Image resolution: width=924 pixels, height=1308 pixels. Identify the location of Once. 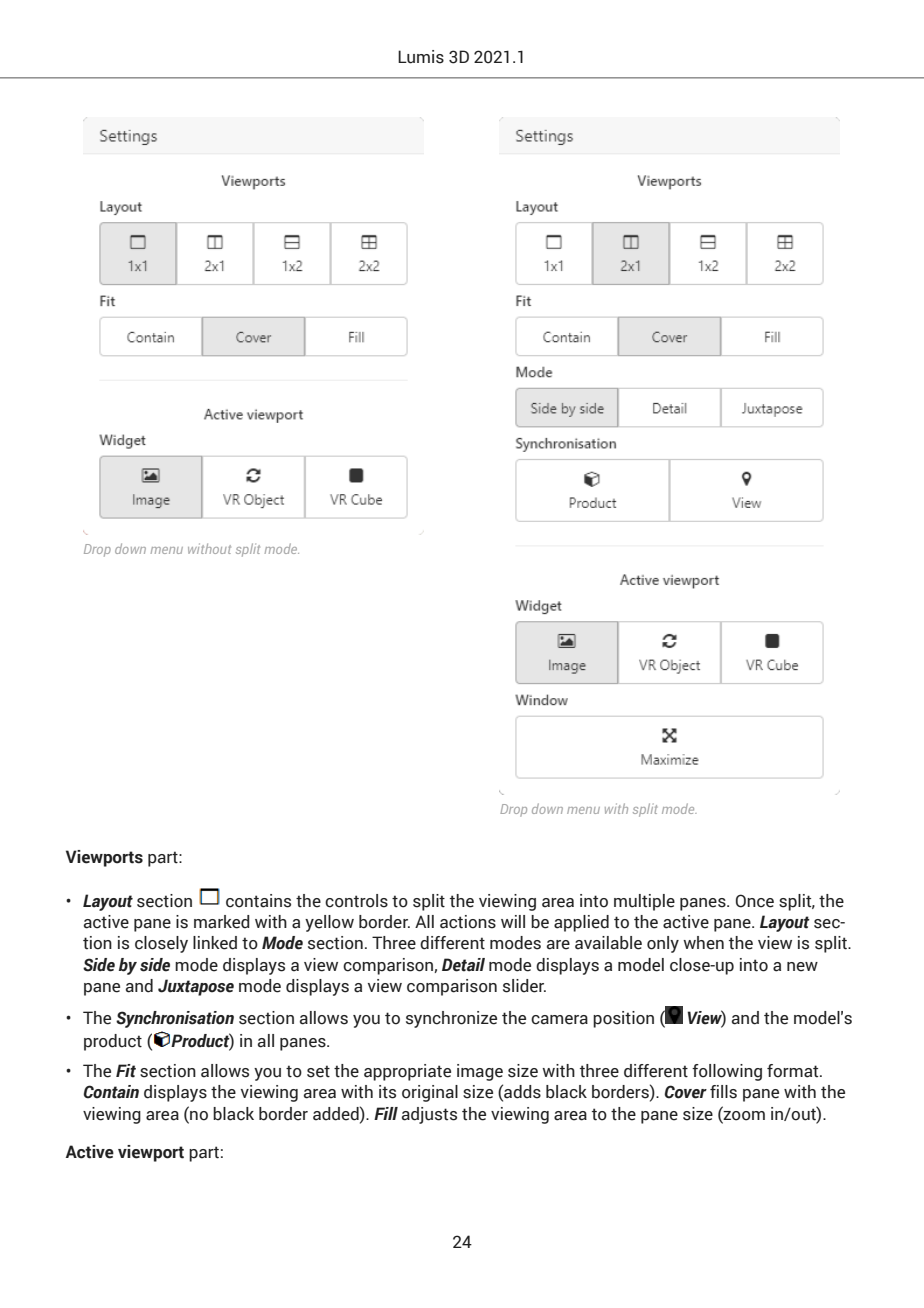
(755, 901).
